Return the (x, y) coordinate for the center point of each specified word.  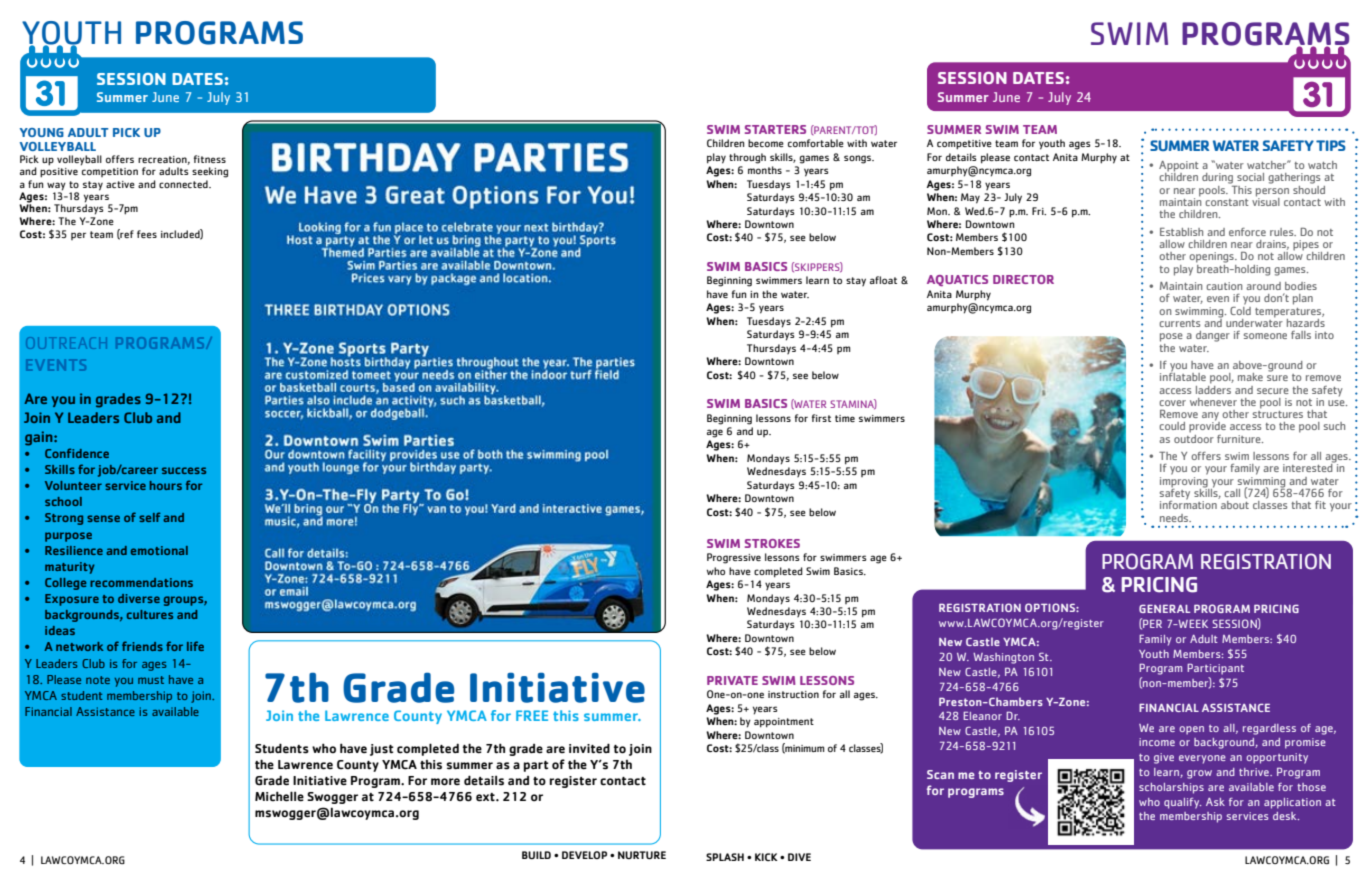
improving (1185, 483)
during (1218, 179)
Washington (1003, 658)
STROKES (772, 543)
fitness (210, 159)
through (747, 158)
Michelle (279, 796)
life (195, 646)
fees (147, 234)
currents (1179, 323)
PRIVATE (732, 680)
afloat (883, 280)
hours (166, 485)
